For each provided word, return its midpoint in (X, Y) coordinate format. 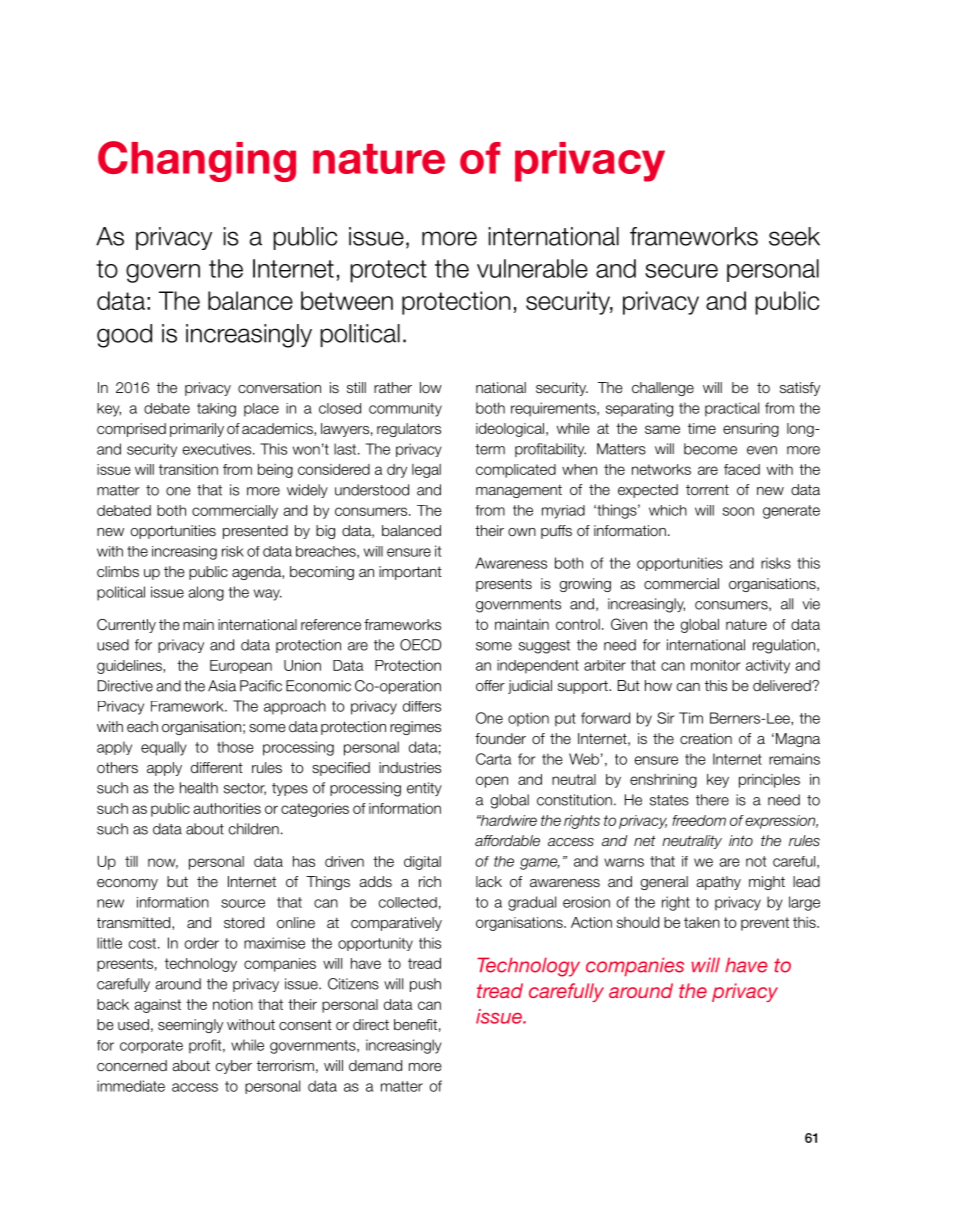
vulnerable (532, 268)
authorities (227, 808)
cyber (234, 1067)
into (741, 840)
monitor (715, 665)
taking (216, 410)
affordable (507, 840)
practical (732, 409)
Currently (126, 626)
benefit (415, 1024)
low (431, 387)
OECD (420, 645)
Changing (197, 161)
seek (794, 236)
